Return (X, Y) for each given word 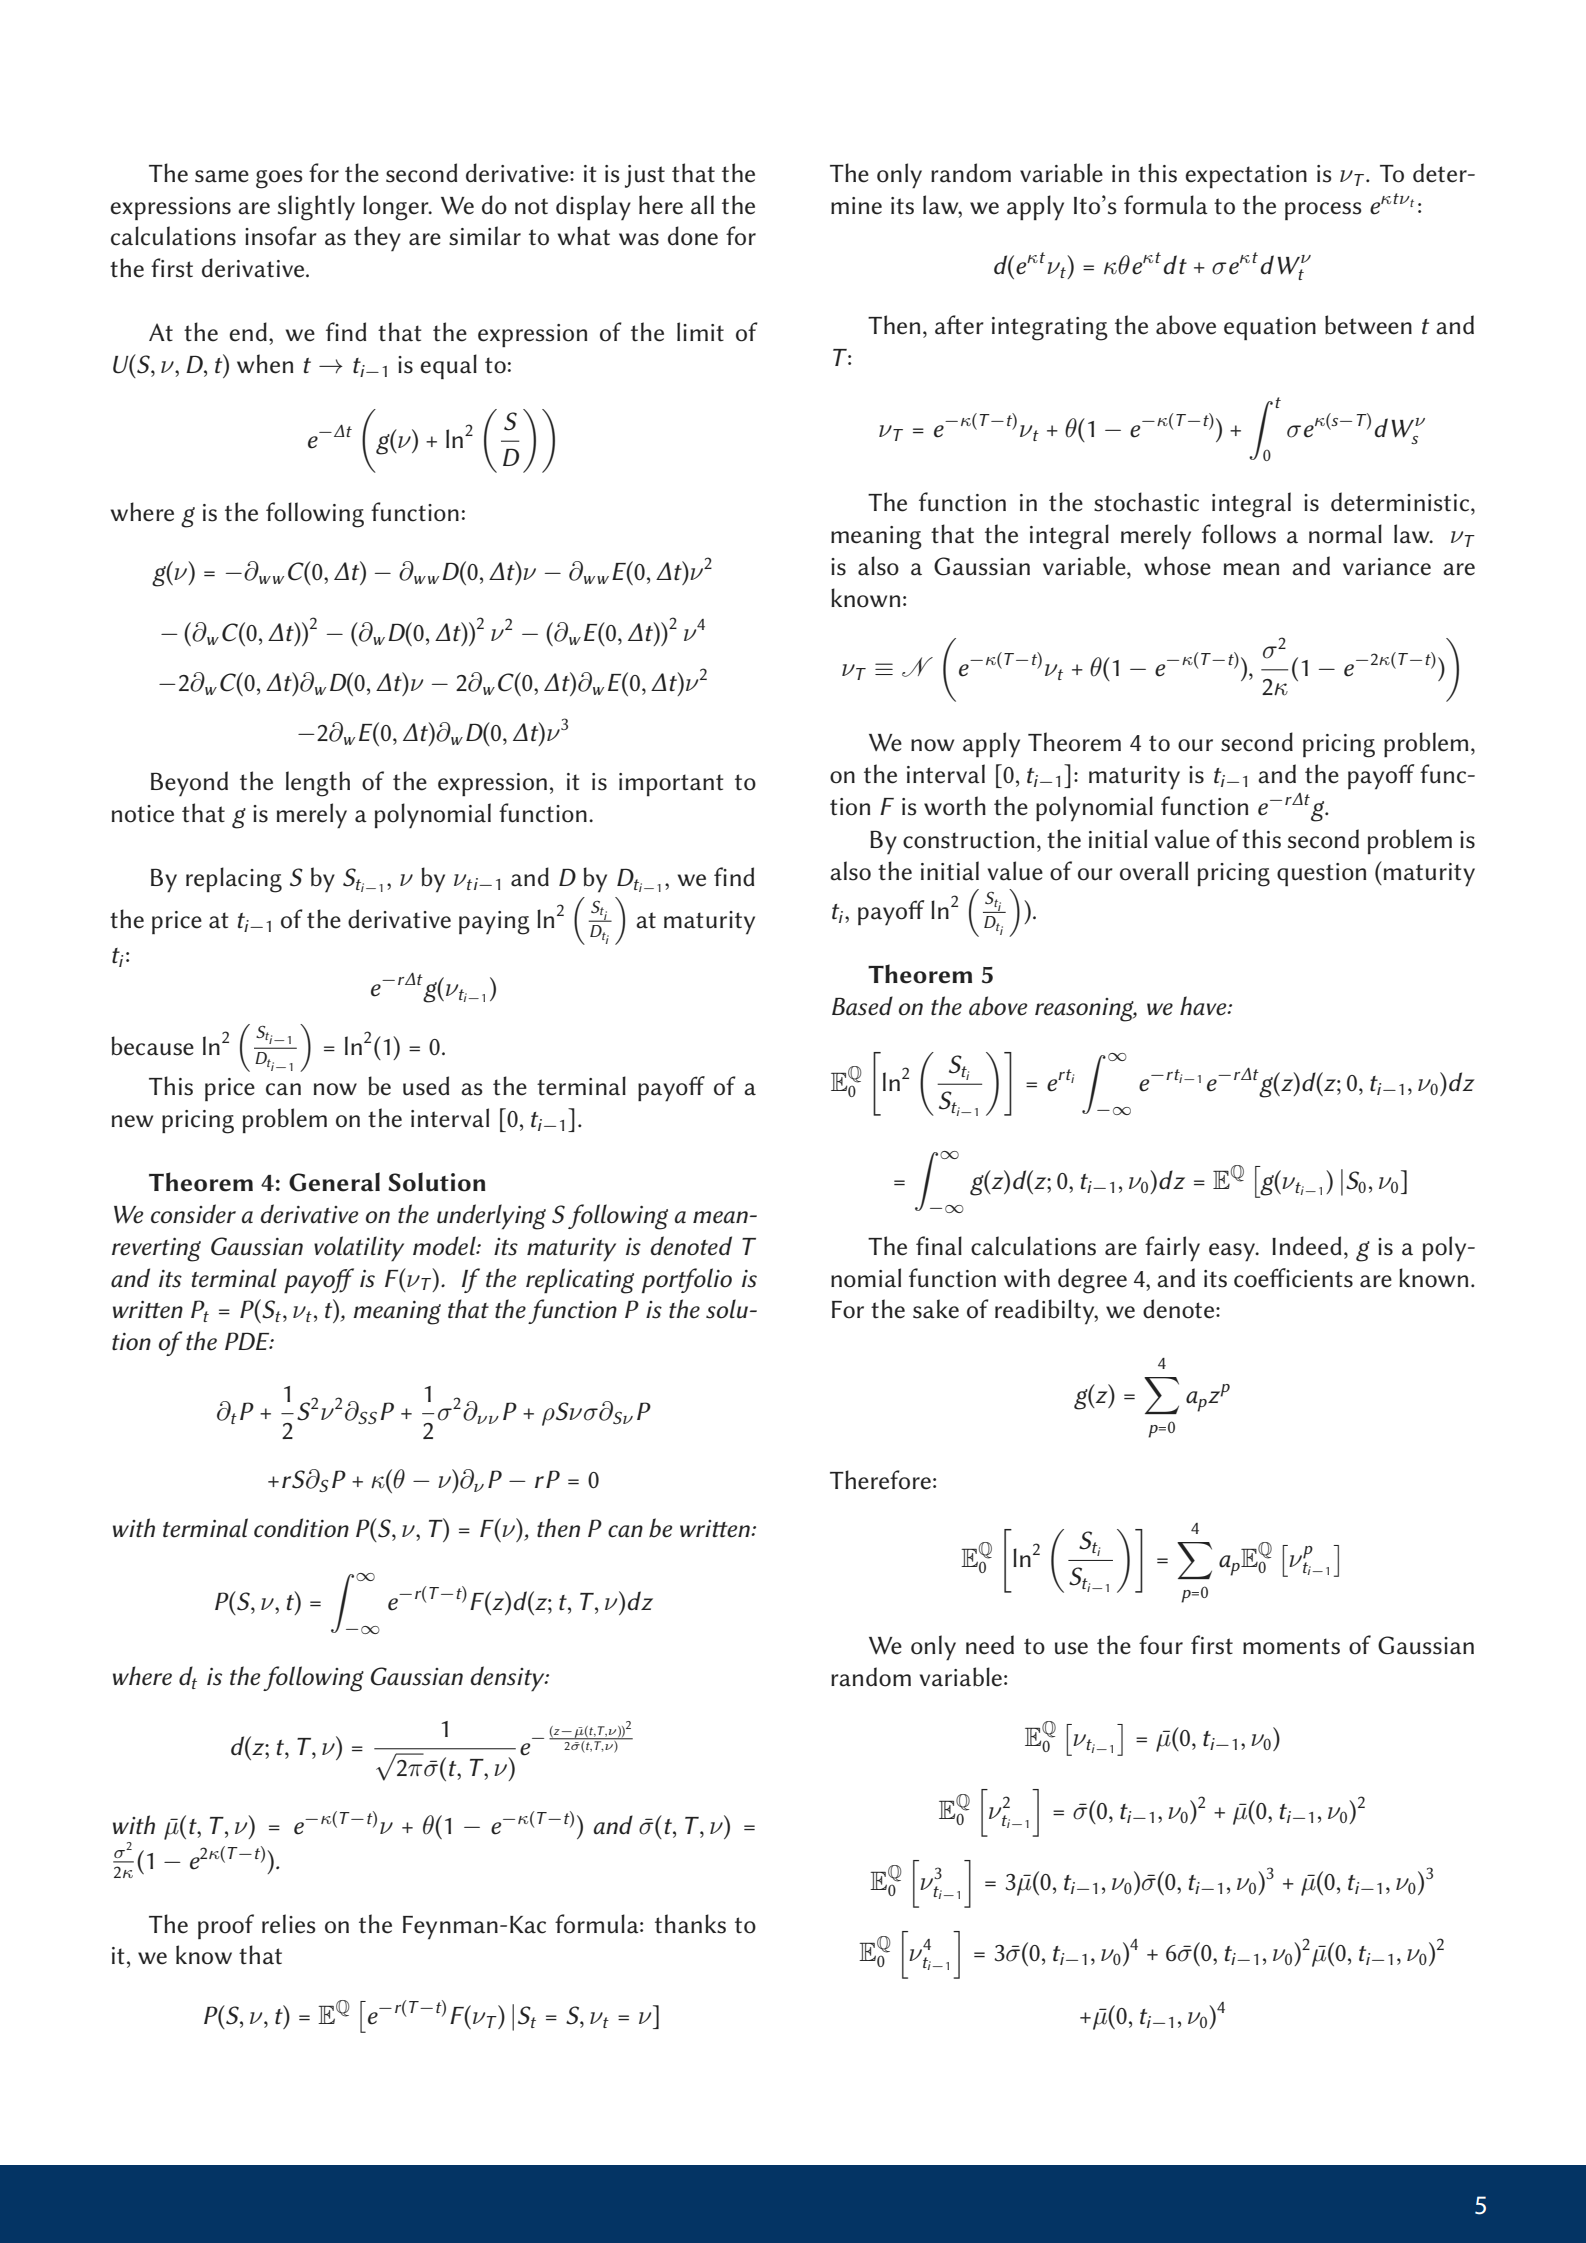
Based (862, 1006)
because (152, 1046)
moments (1291, 1646)
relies (289, 1924)
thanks (690, 1924)
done (693, 236)
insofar (281, 236)
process (1323, 211)
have (1204, 1006)
